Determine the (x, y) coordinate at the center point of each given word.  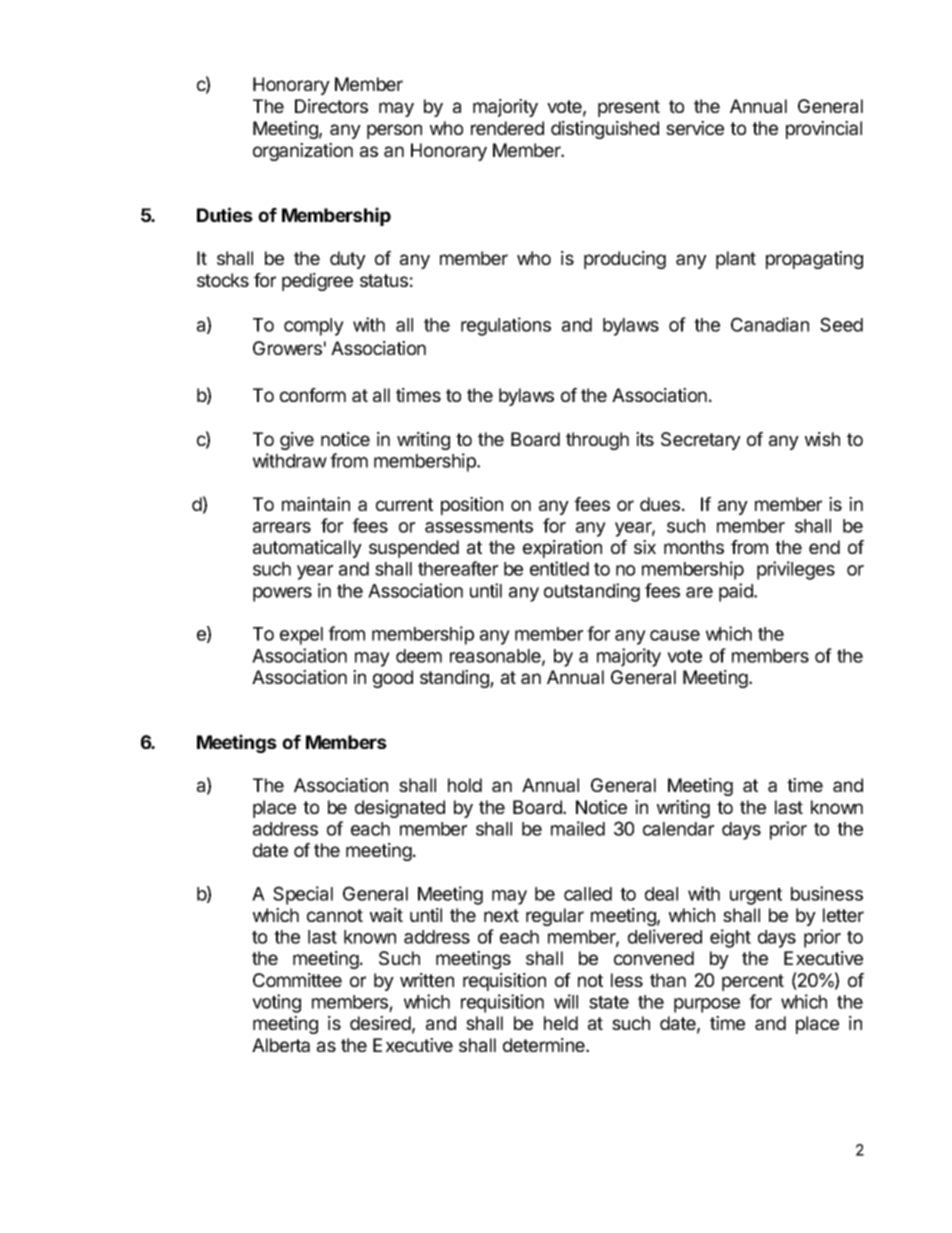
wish (822, 439)
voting (276, 1003)
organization (303, 152)
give (297, 441)
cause (675, 635)
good (393, 679)
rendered (507, 128)
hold (465, 785)
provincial (824, 130)
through (597, 441)
